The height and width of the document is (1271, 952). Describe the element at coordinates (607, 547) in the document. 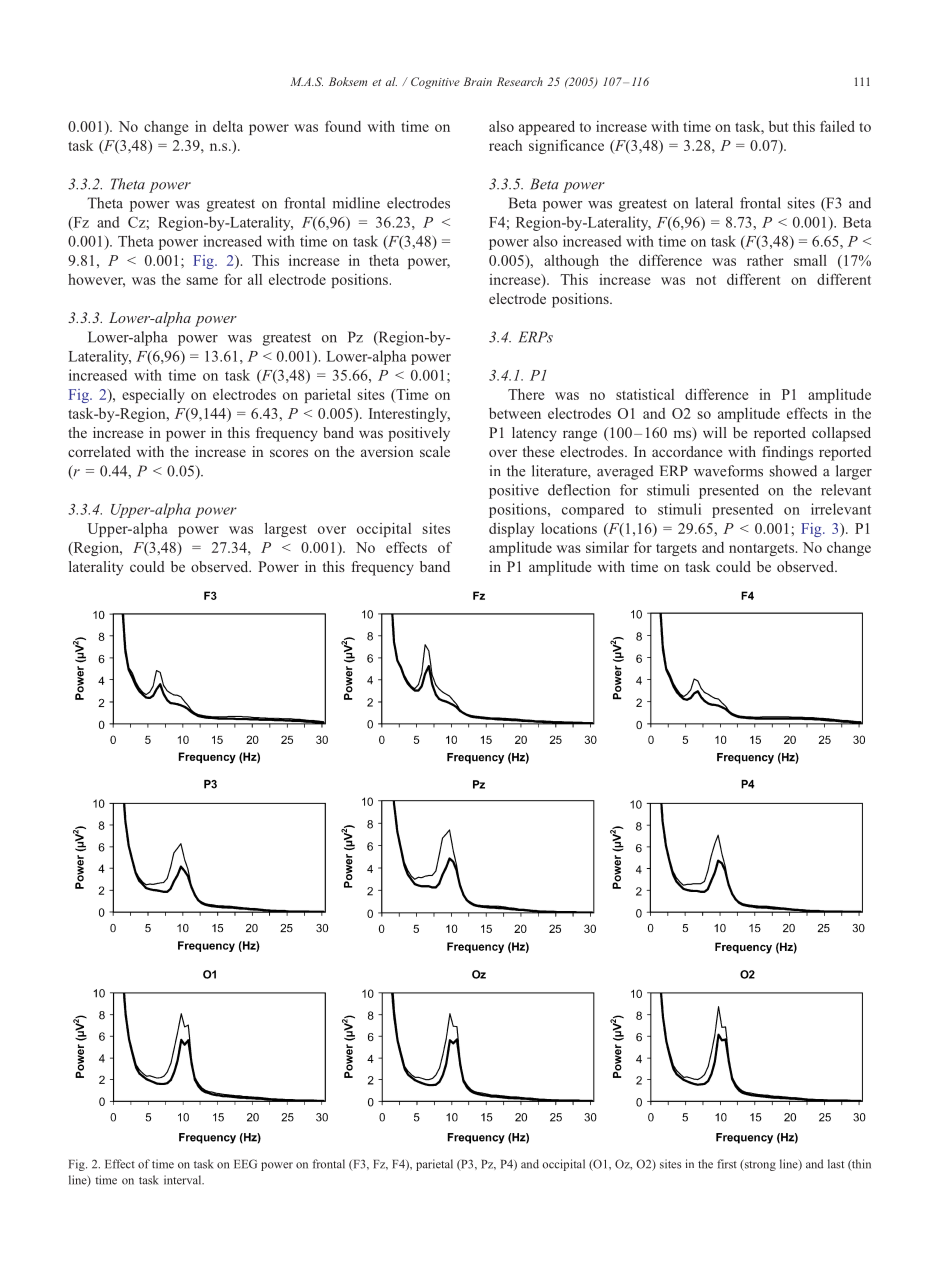

I see `similar` at that location.
